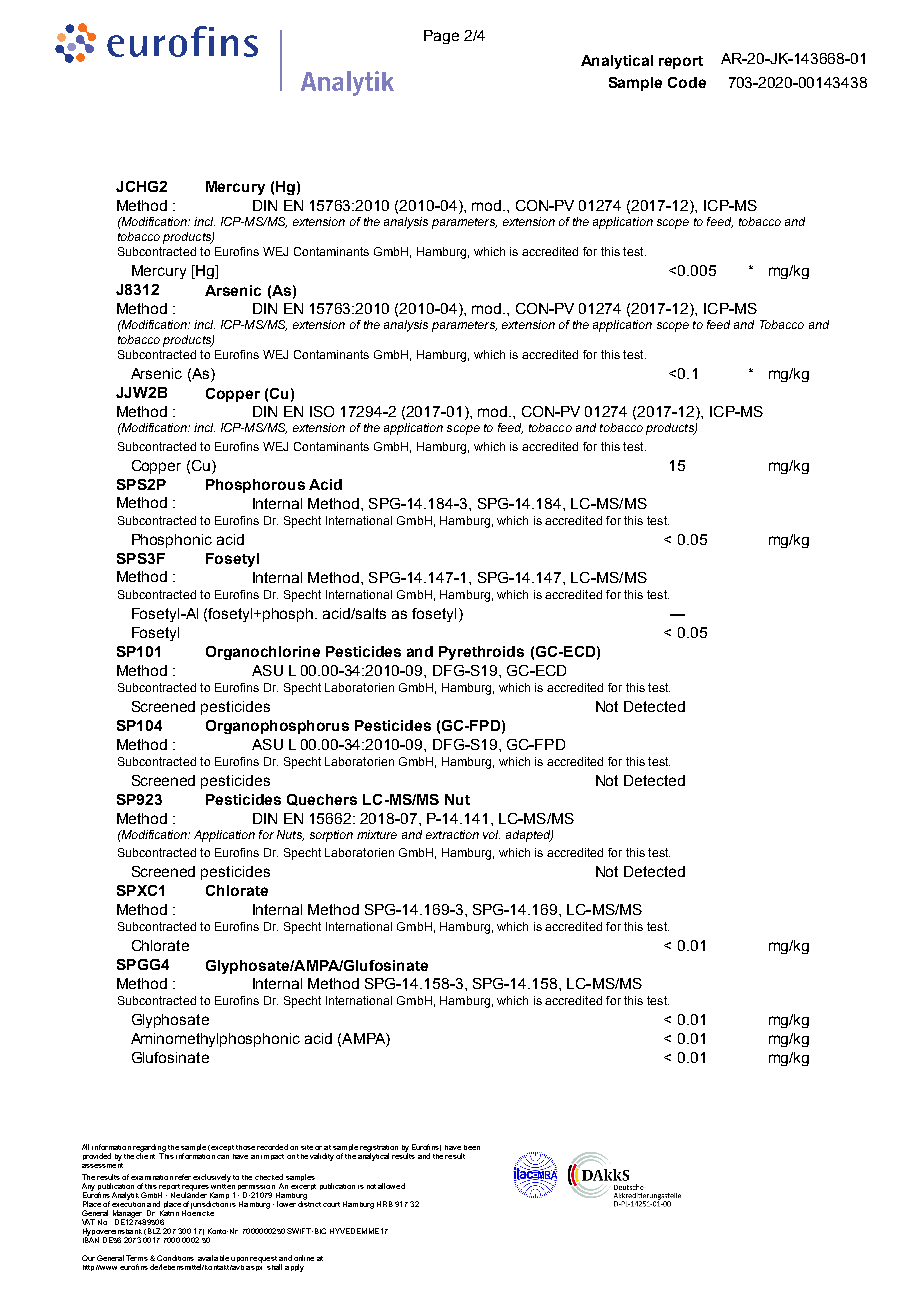  I want to click on Katrin, so click(169, 1213).
